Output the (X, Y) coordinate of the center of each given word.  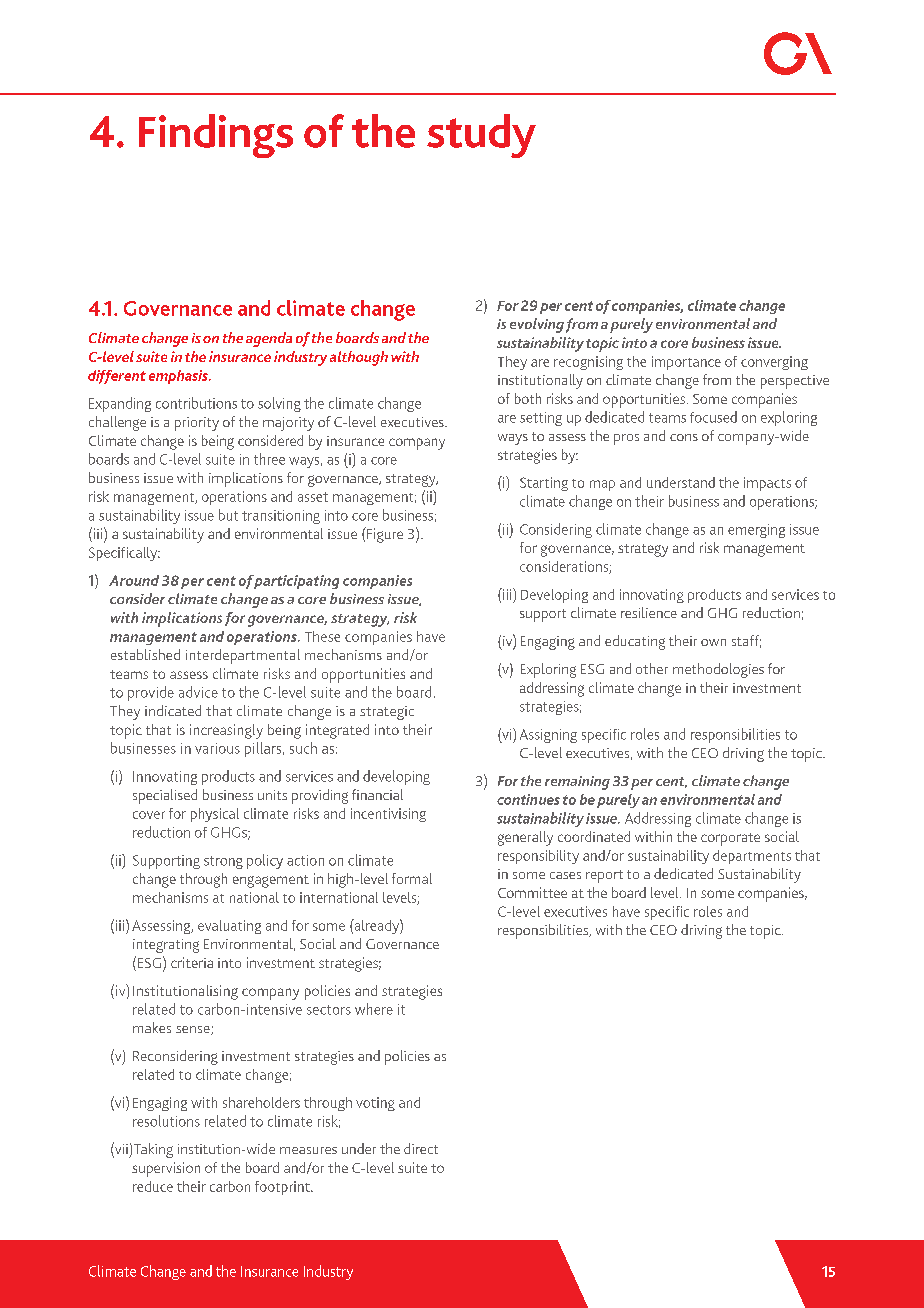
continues (528, 799)
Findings (216, 136)
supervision (166, 1169)
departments (752, 857)
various (217, 748)
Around (134, 580)
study (481, 136)
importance (686, 363)
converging (774, 363)
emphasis (179, 377)
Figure (384, 535)
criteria (192, 962)
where (374, 1009)
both (528, 398)
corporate (730, 839)
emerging (756, 531)
